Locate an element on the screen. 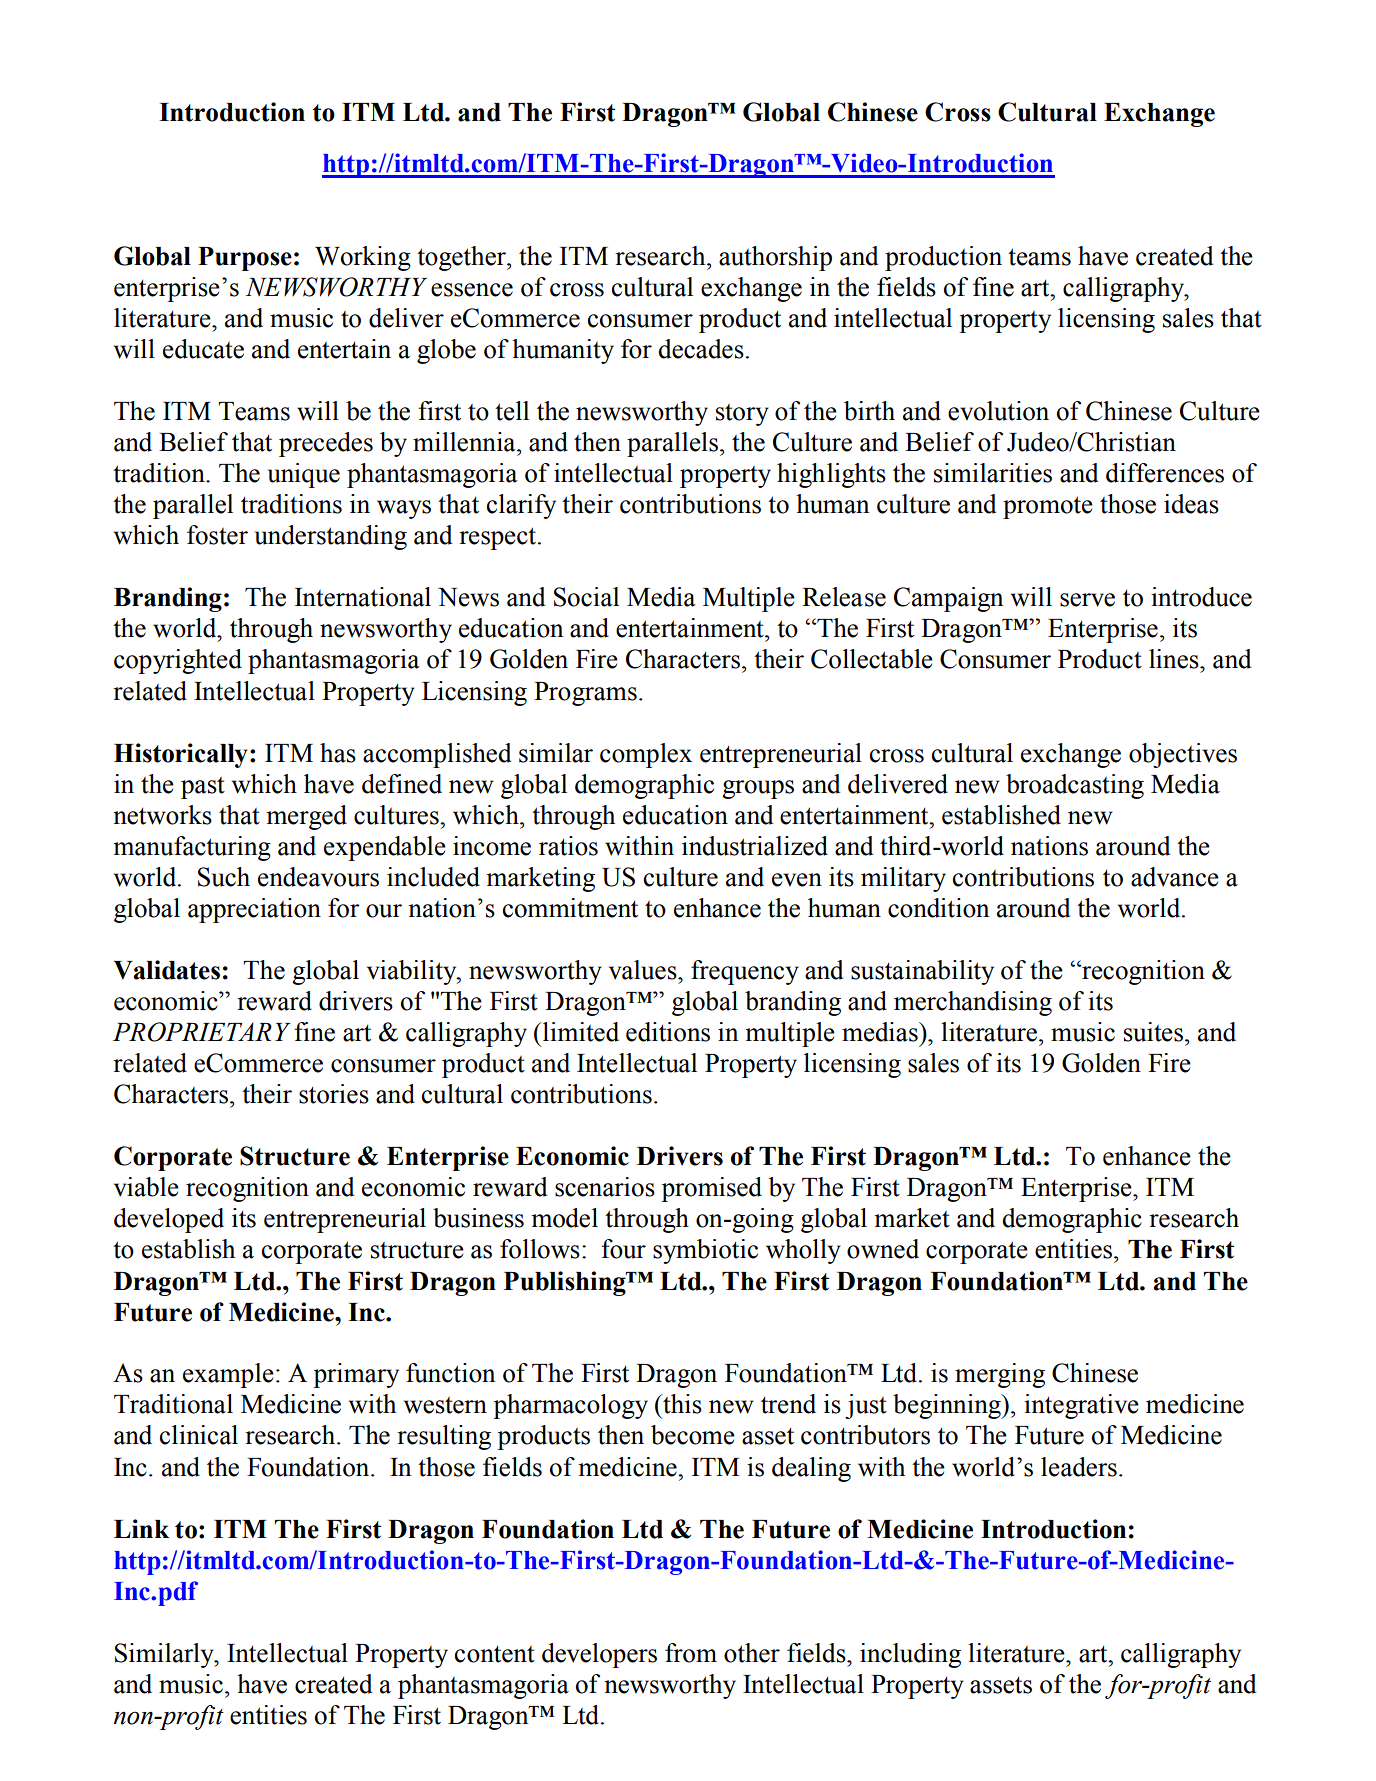 The image size is (1376, 1781). Social is located at coordinates (586, 597).
